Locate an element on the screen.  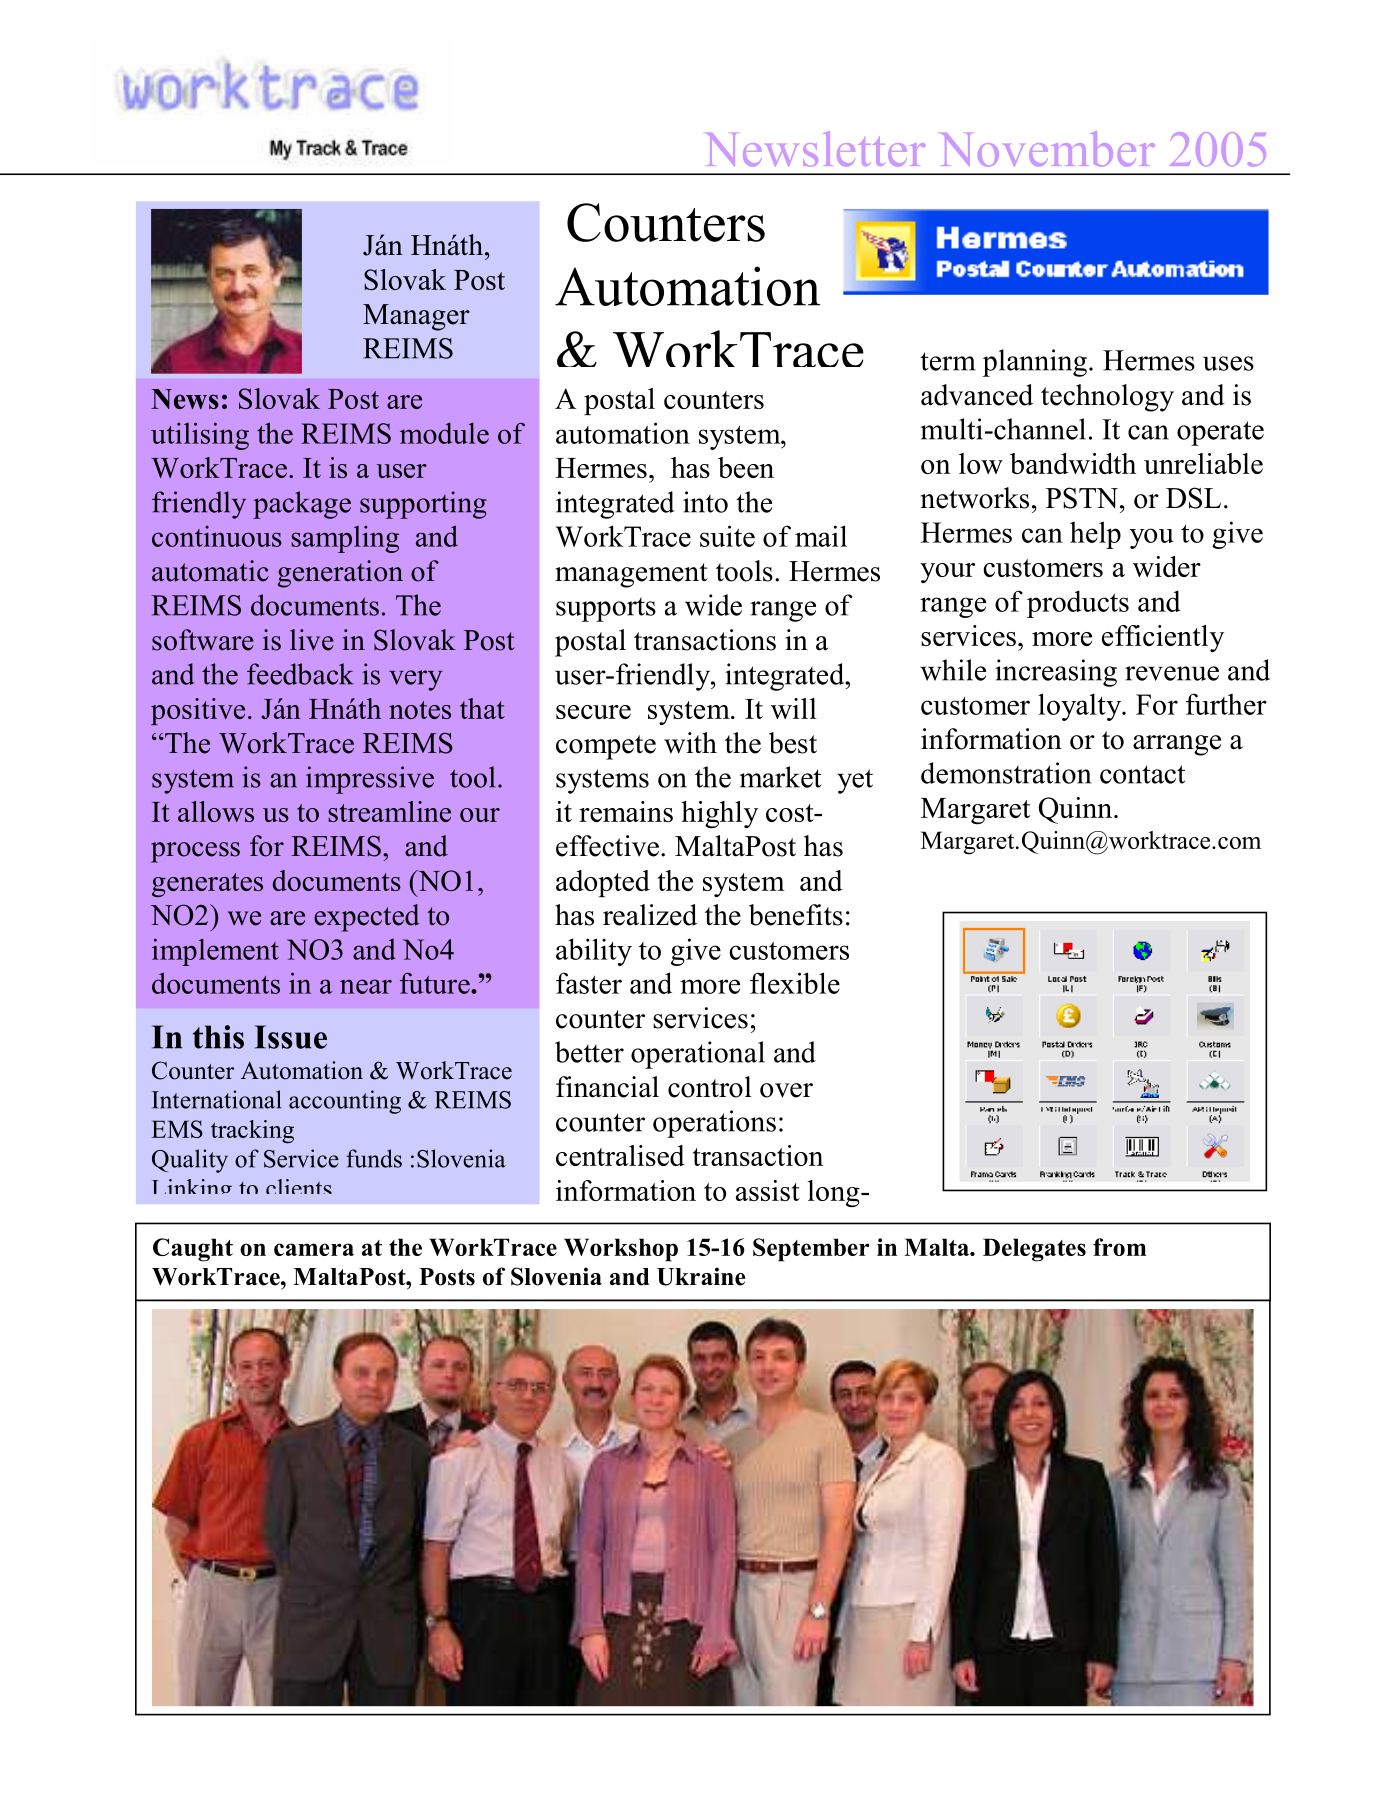
contact is located at coordinates (1142, 774).
